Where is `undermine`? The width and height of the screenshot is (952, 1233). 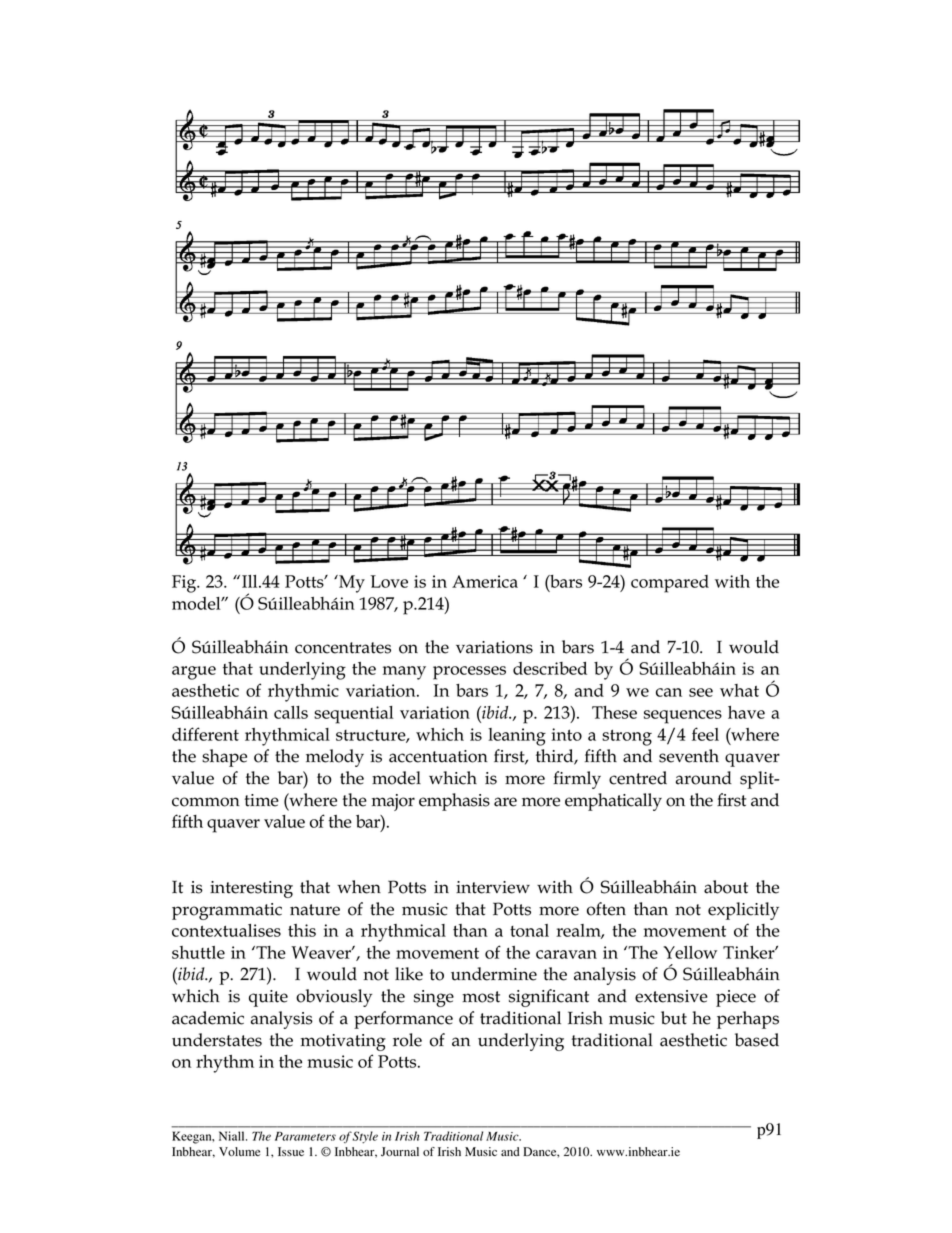 undermine is located at coordinates (494, 974).
